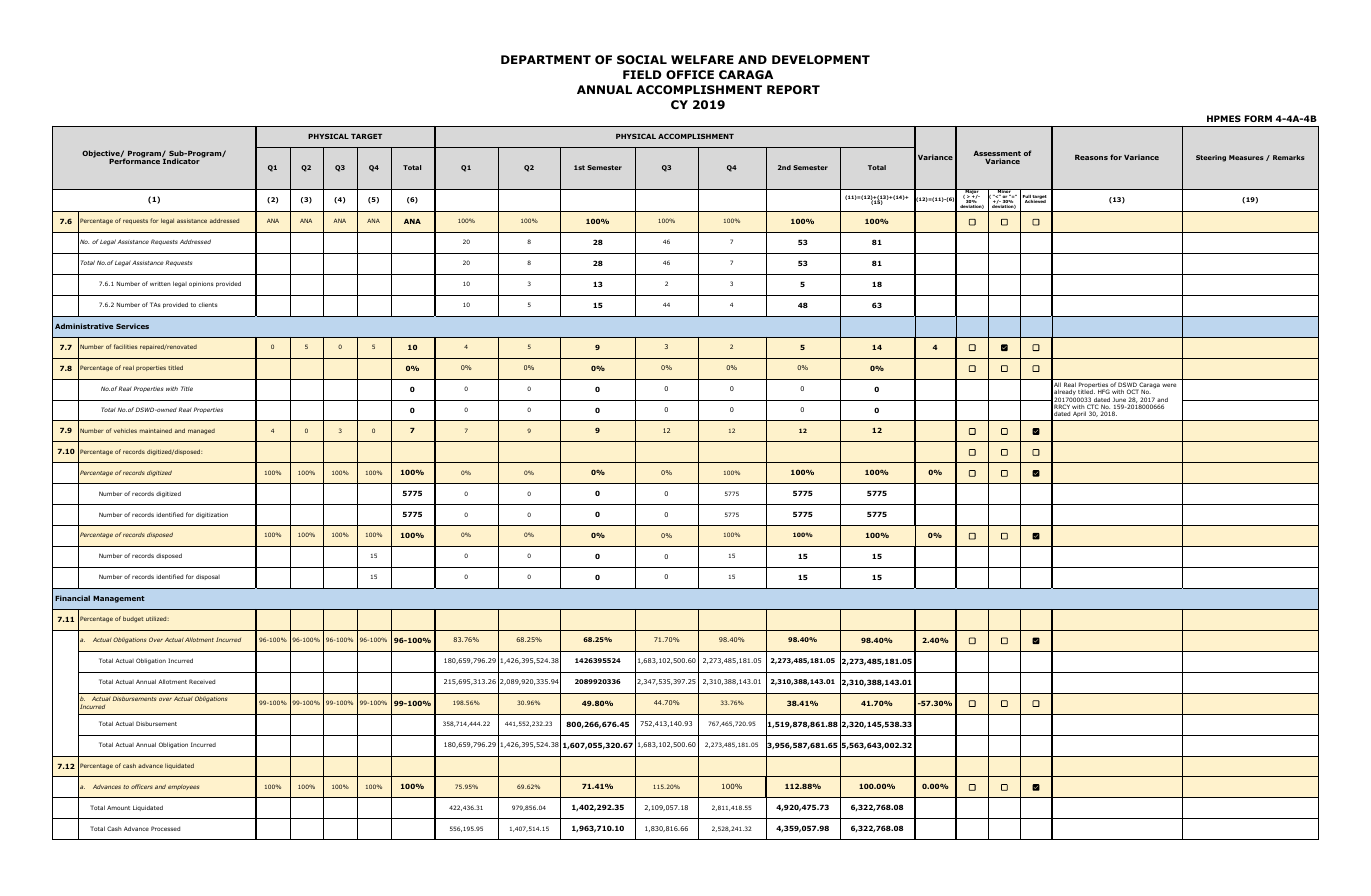 Image resolution: width=1371 pixels, height=896 pixels. I want to click on managed, so click(201, 431).
